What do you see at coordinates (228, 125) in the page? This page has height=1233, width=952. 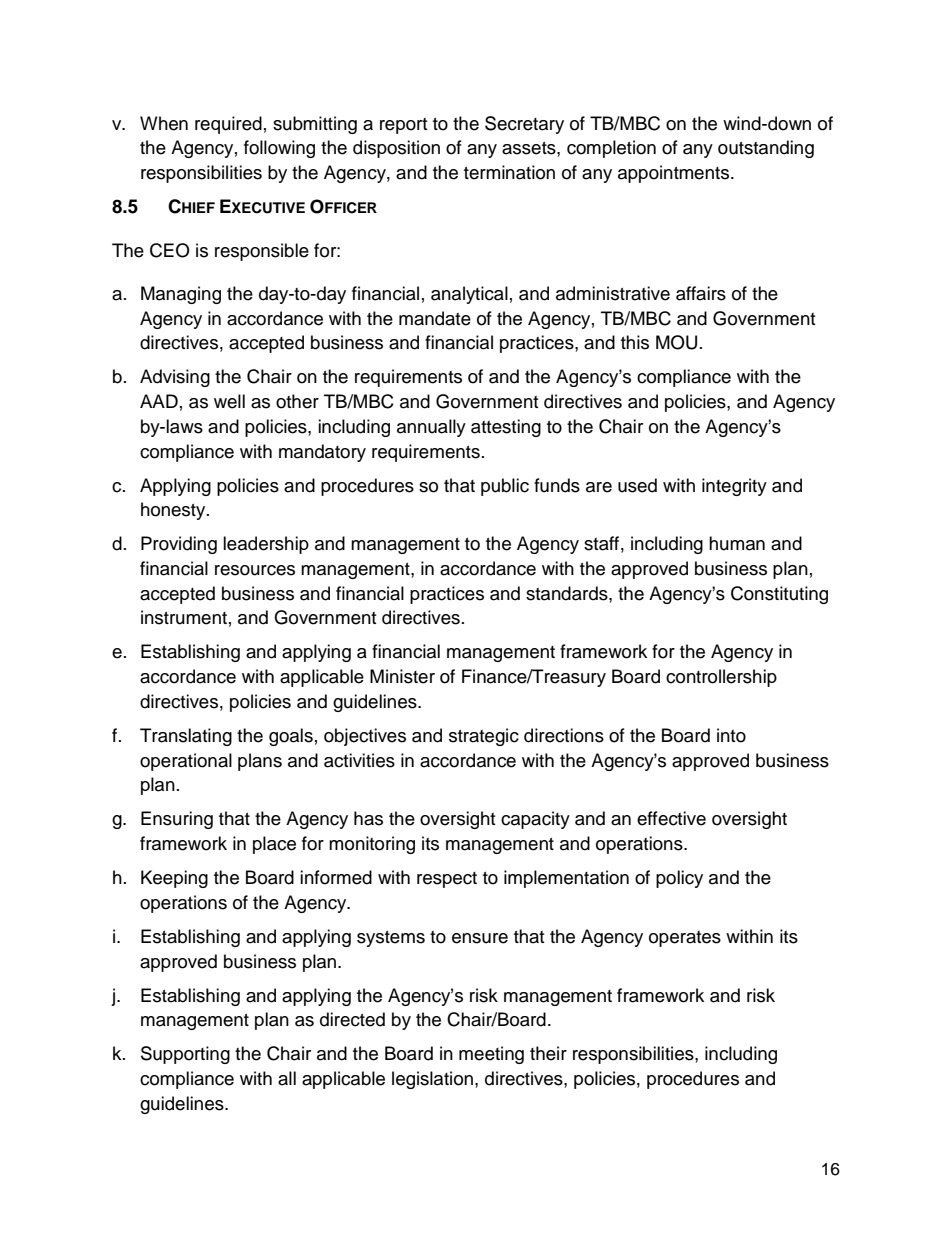 I see `required` at bounding box center [228, 125].
